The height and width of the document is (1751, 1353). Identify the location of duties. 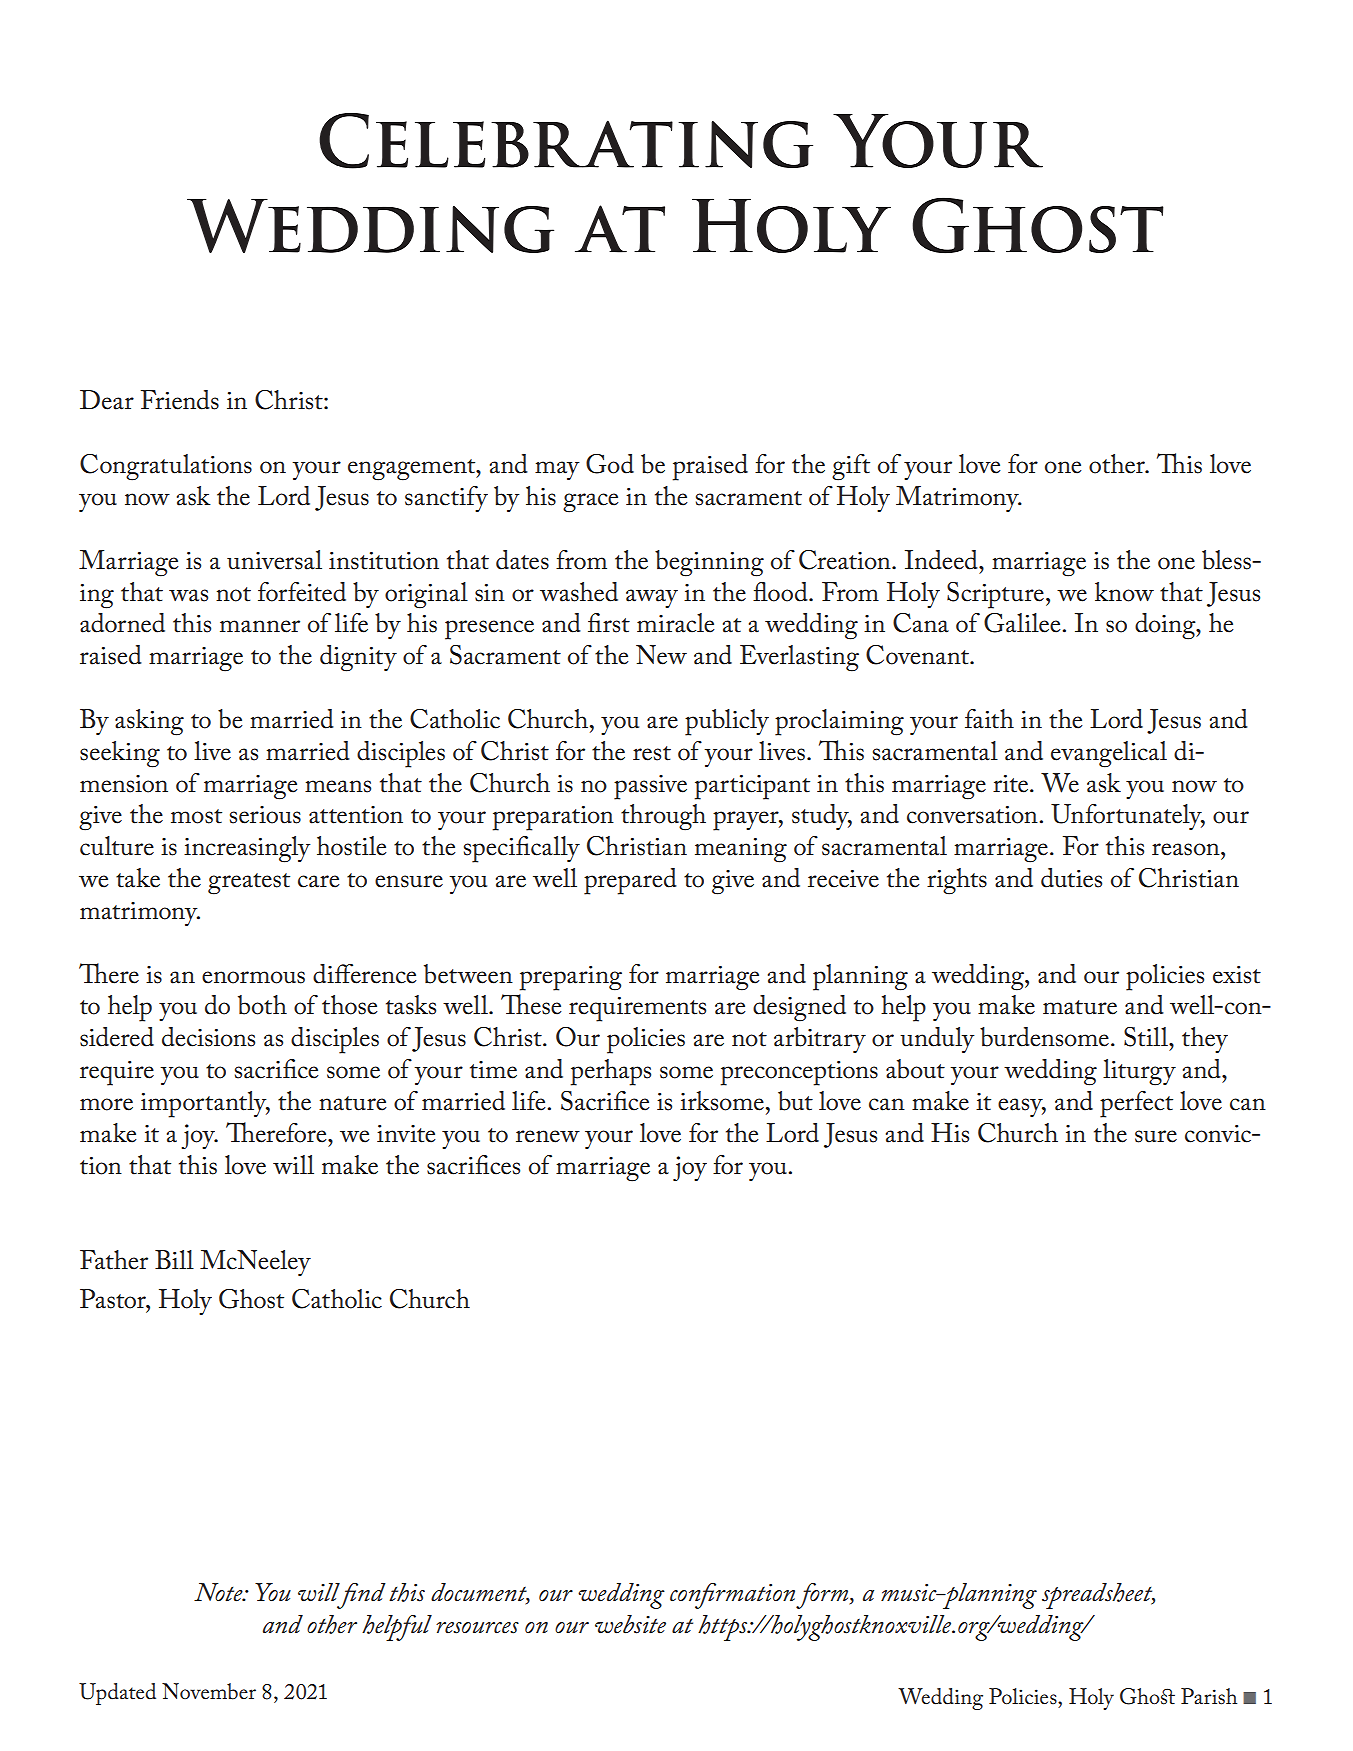
(1071, 878).
